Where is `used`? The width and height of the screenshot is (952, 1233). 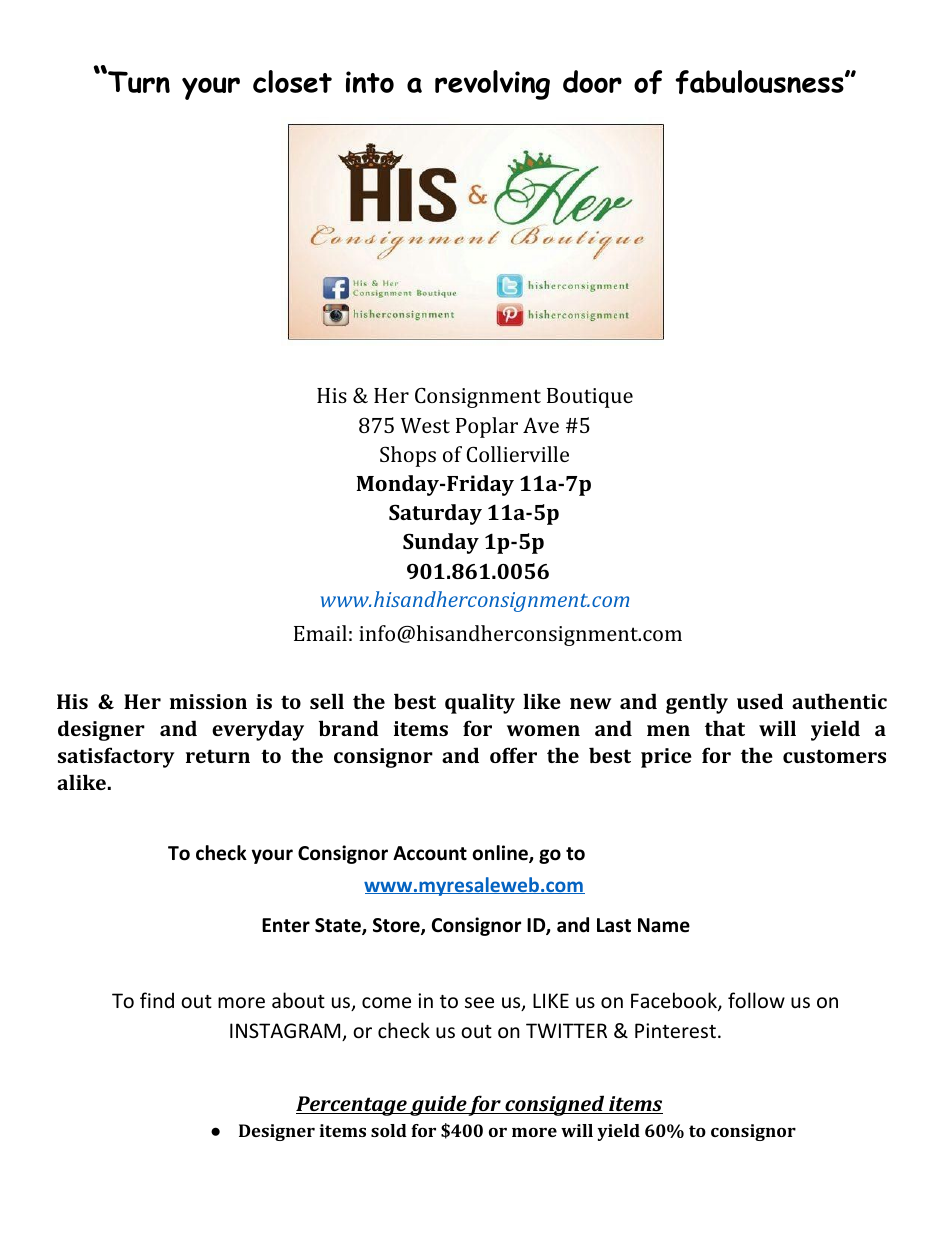 used is located at coordinates (760, 701).
